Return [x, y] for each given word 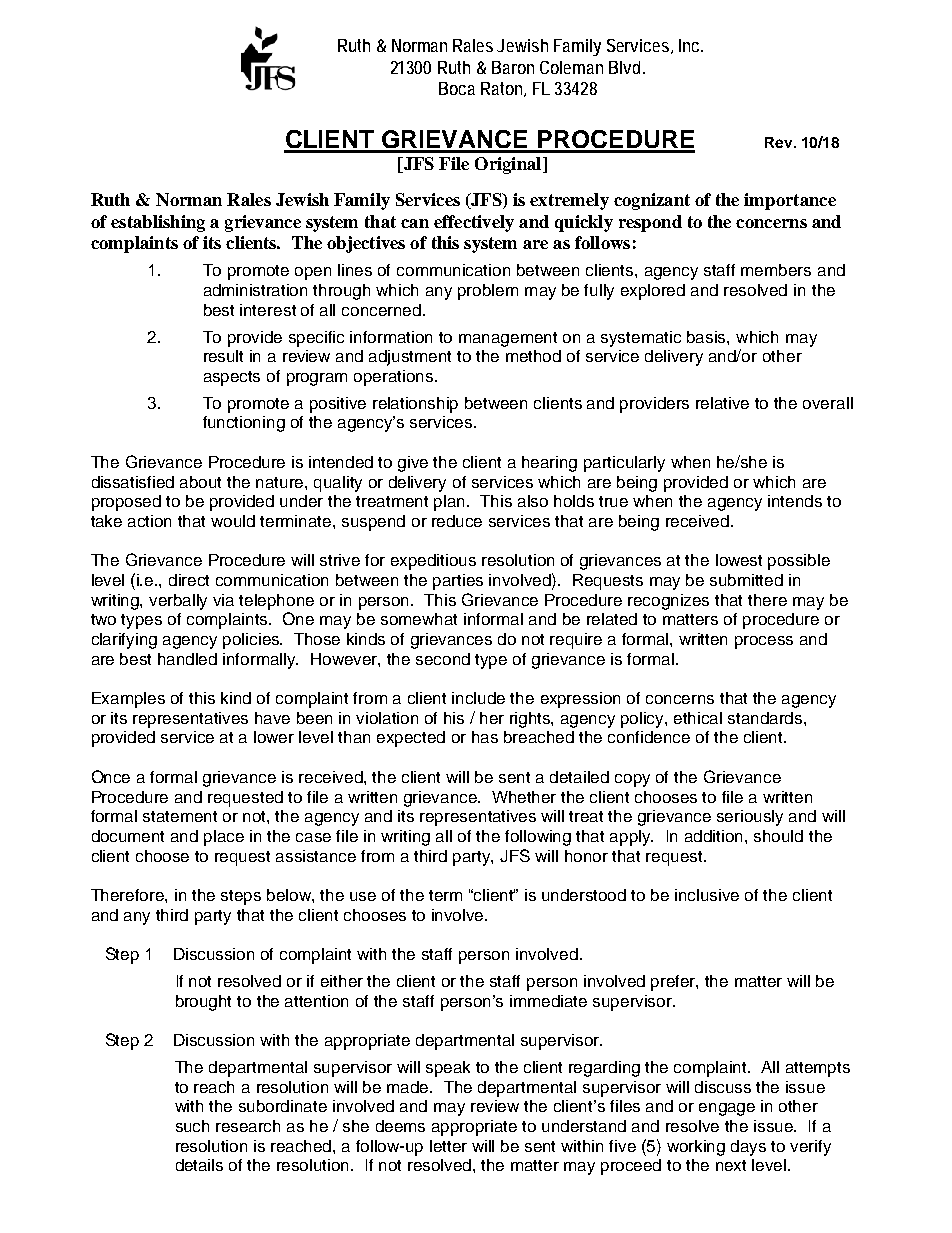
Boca [457, 88]
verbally [178, 602]
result [223, 356]
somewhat [419, 619]
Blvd [626, 67]
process [764, 642]
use [363, 896]
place [224, 838]
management [508, 339]
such [192, 1126]
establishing [158, 223]
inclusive [707, 895]
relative [722, 403]
